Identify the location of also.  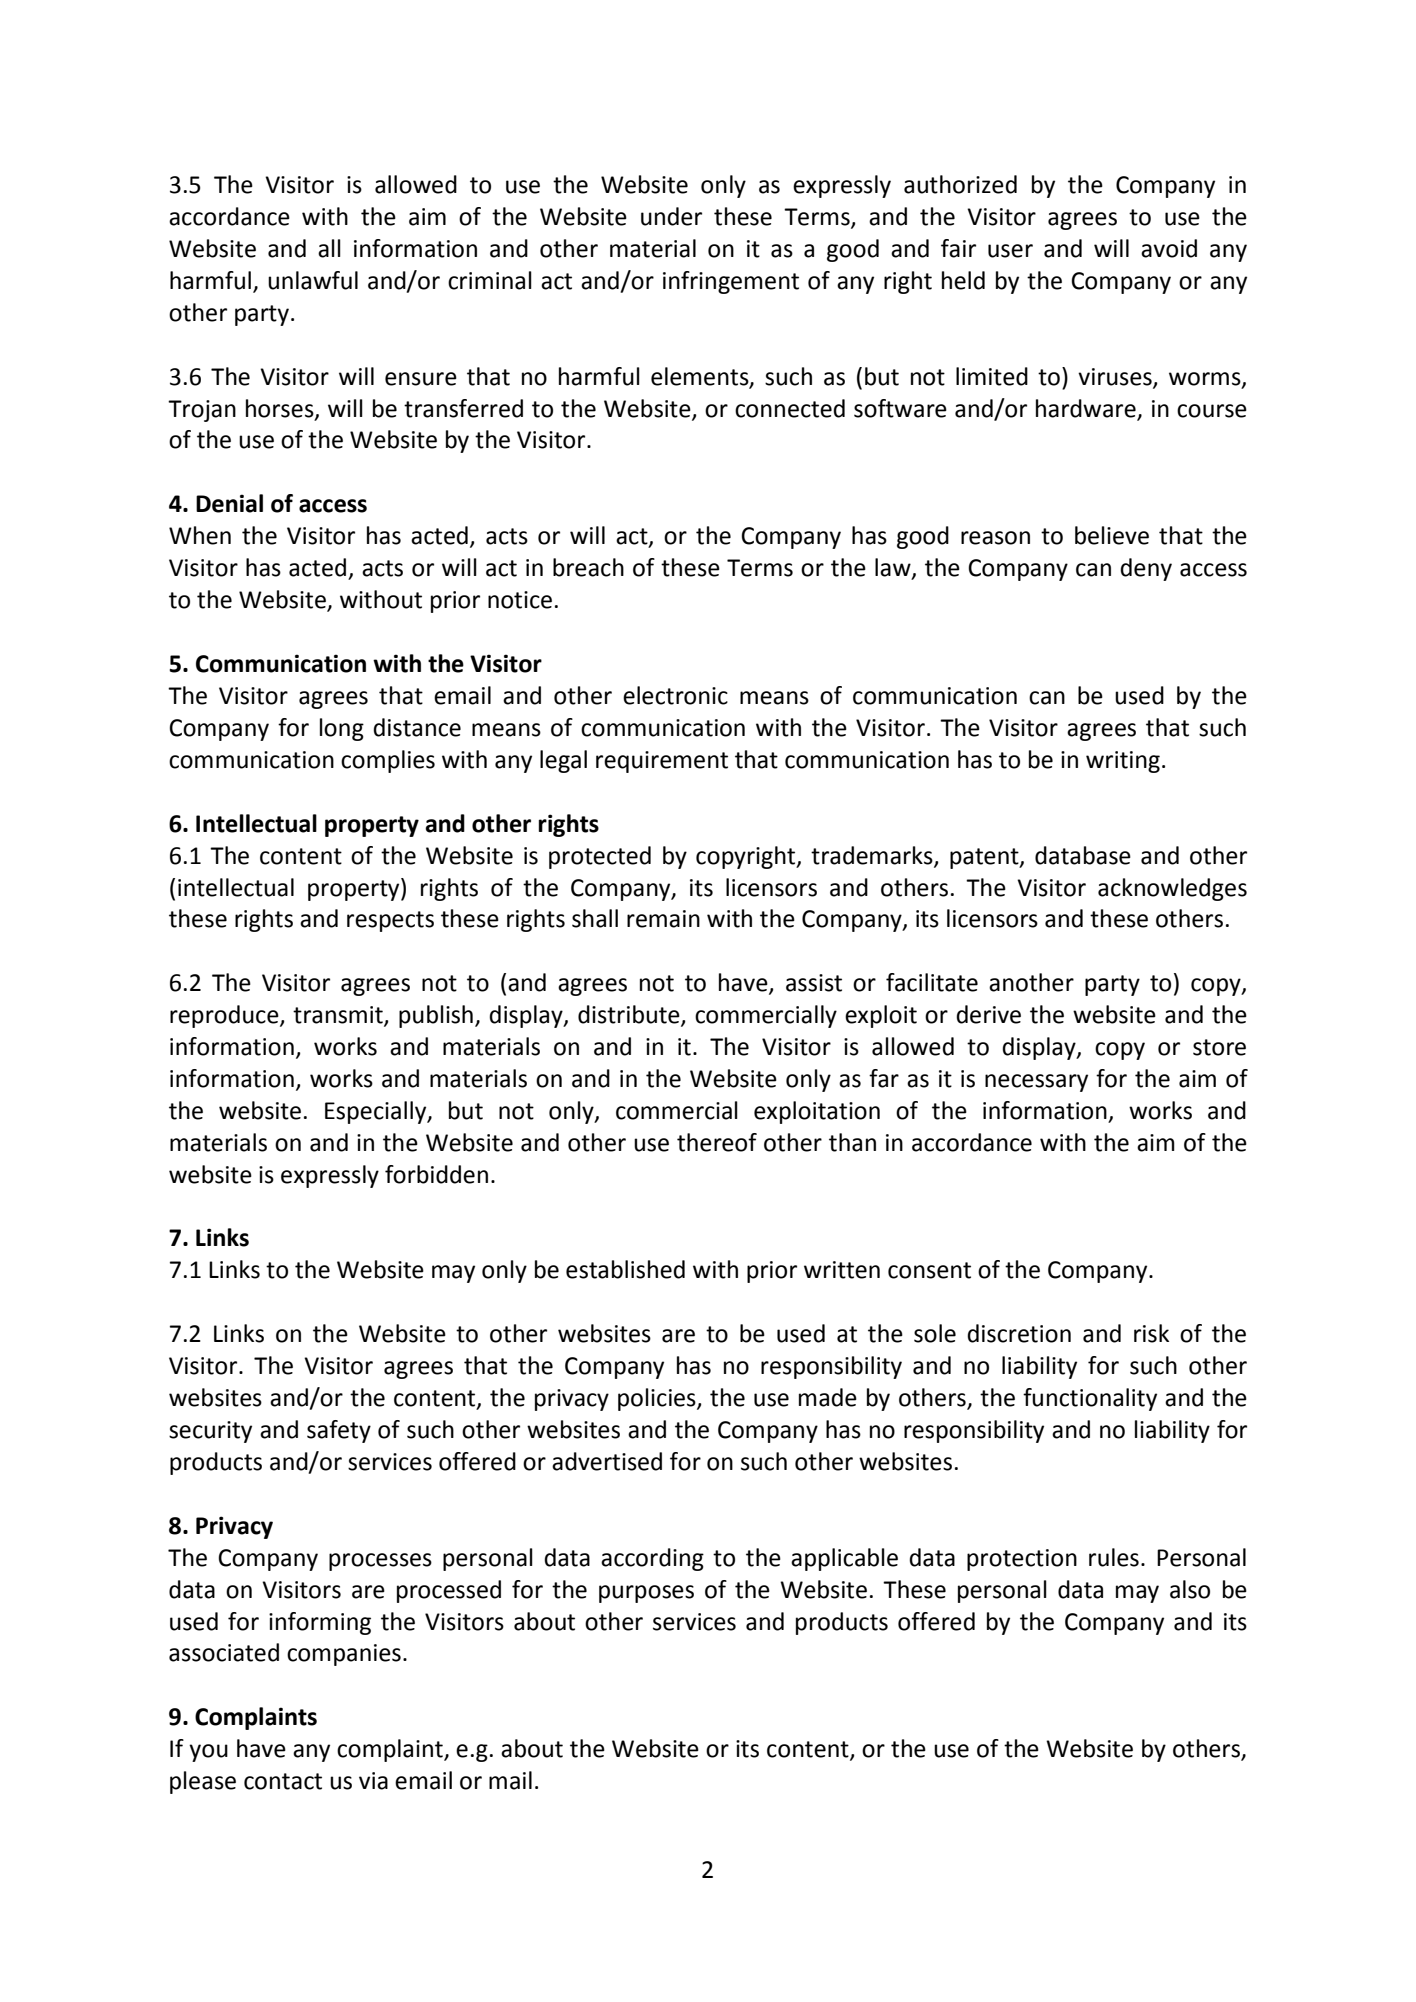
(1190, 1589).
